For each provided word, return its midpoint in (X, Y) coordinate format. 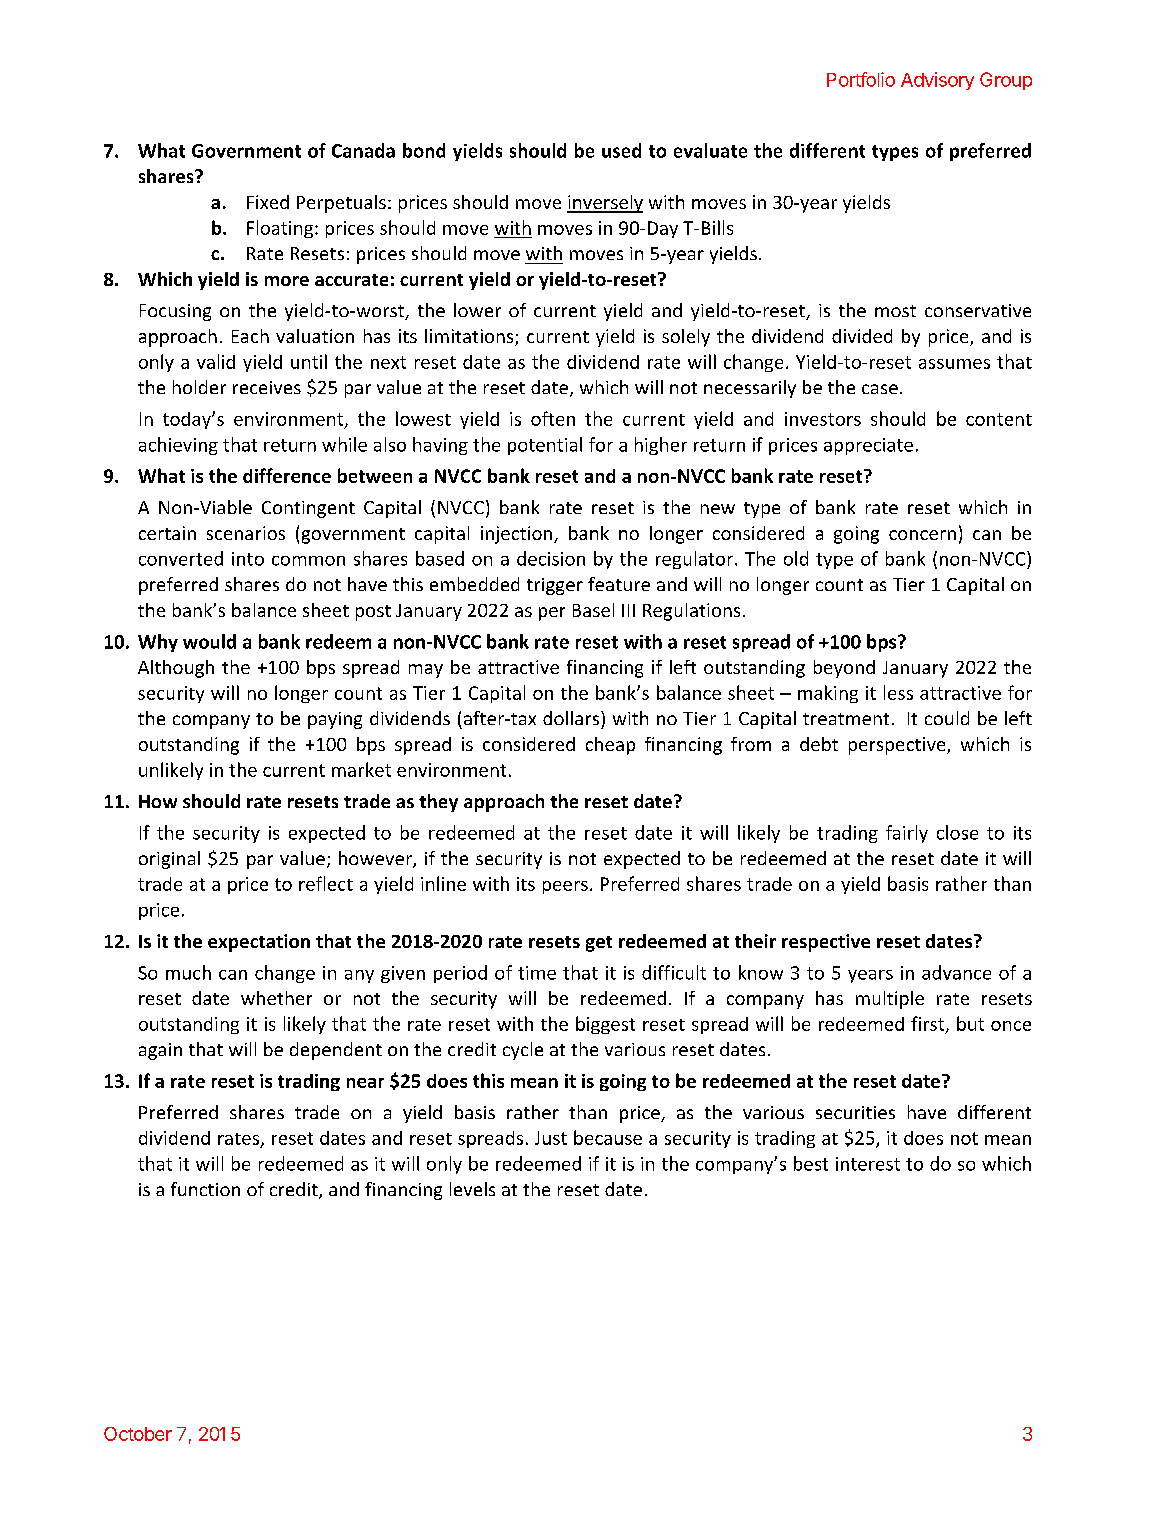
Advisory (937, 81)
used (621, 150)
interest (868, 1164)
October (138, 1434)
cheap (610, 746)
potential (545, 446)
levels (472, 1189)
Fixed (268, 202)
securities (855, 1112)
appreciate (868, 446)
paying (335, 720)
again (160, 1051)
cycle (523, 1051)
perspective (898, 746)
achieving (178, 446)
